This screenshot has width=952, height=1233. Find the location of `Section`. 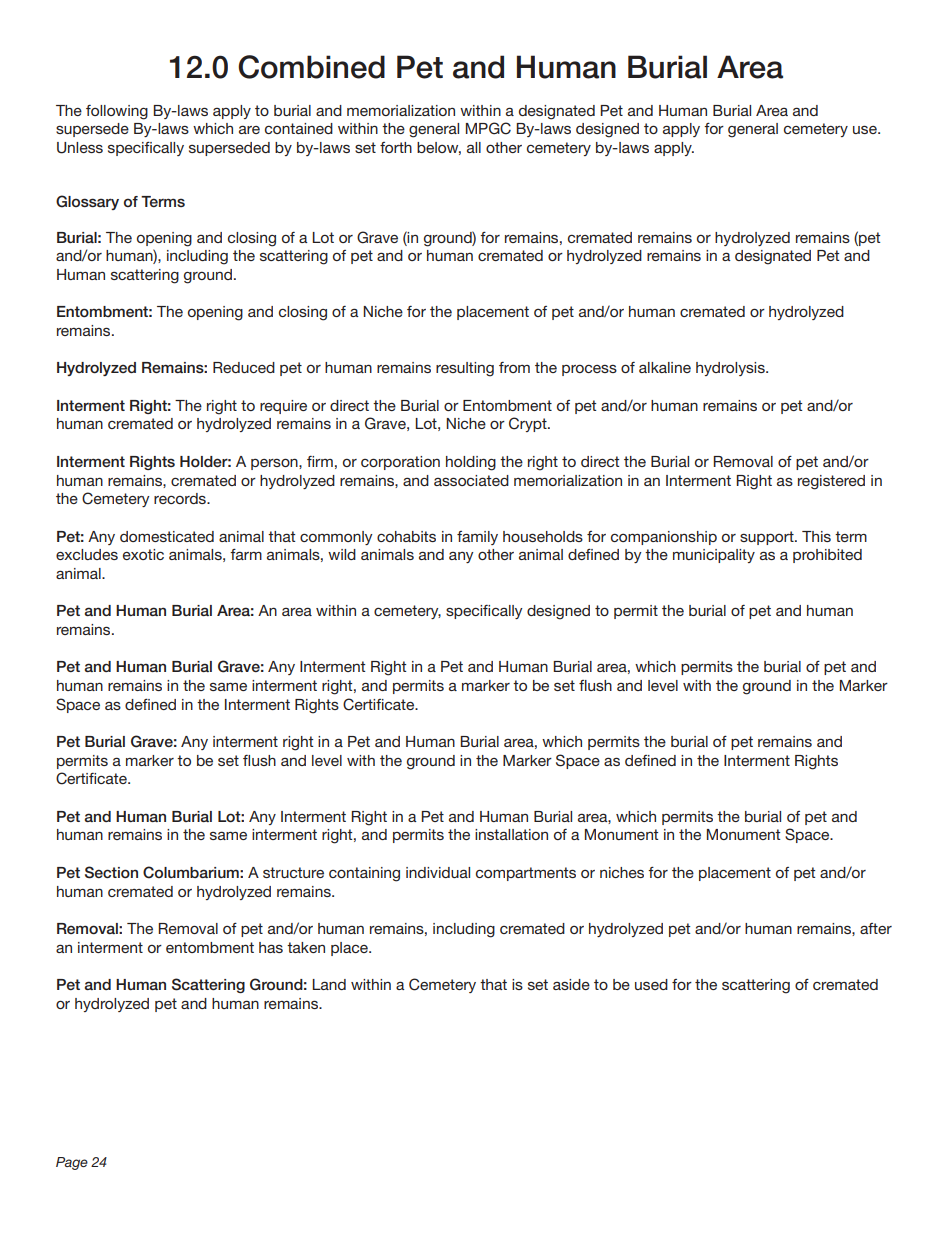

Section is located at coordinates (111, 872).
